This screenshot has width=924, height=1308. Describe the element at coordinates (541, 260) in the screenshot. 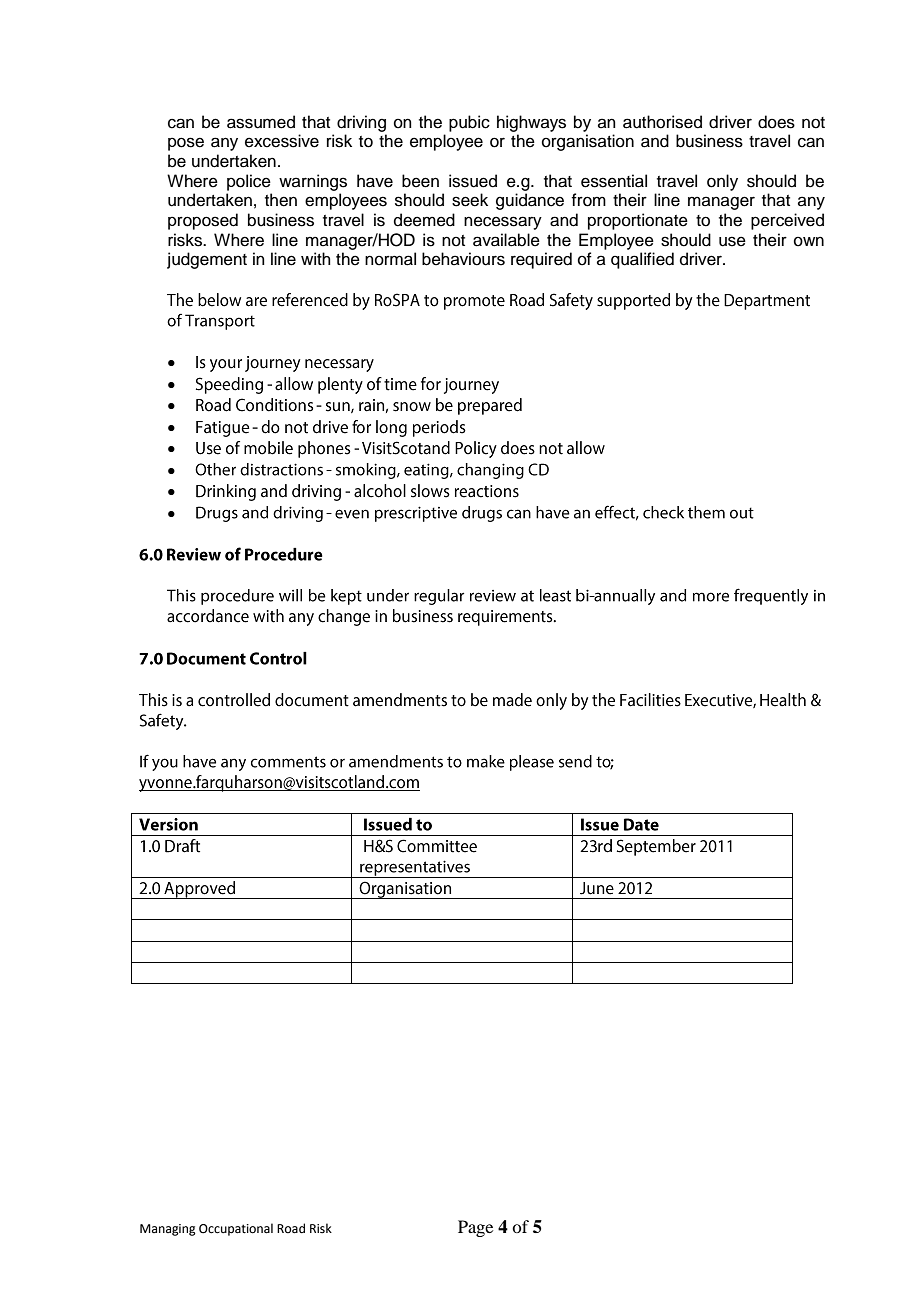

I see `required` at that location.
